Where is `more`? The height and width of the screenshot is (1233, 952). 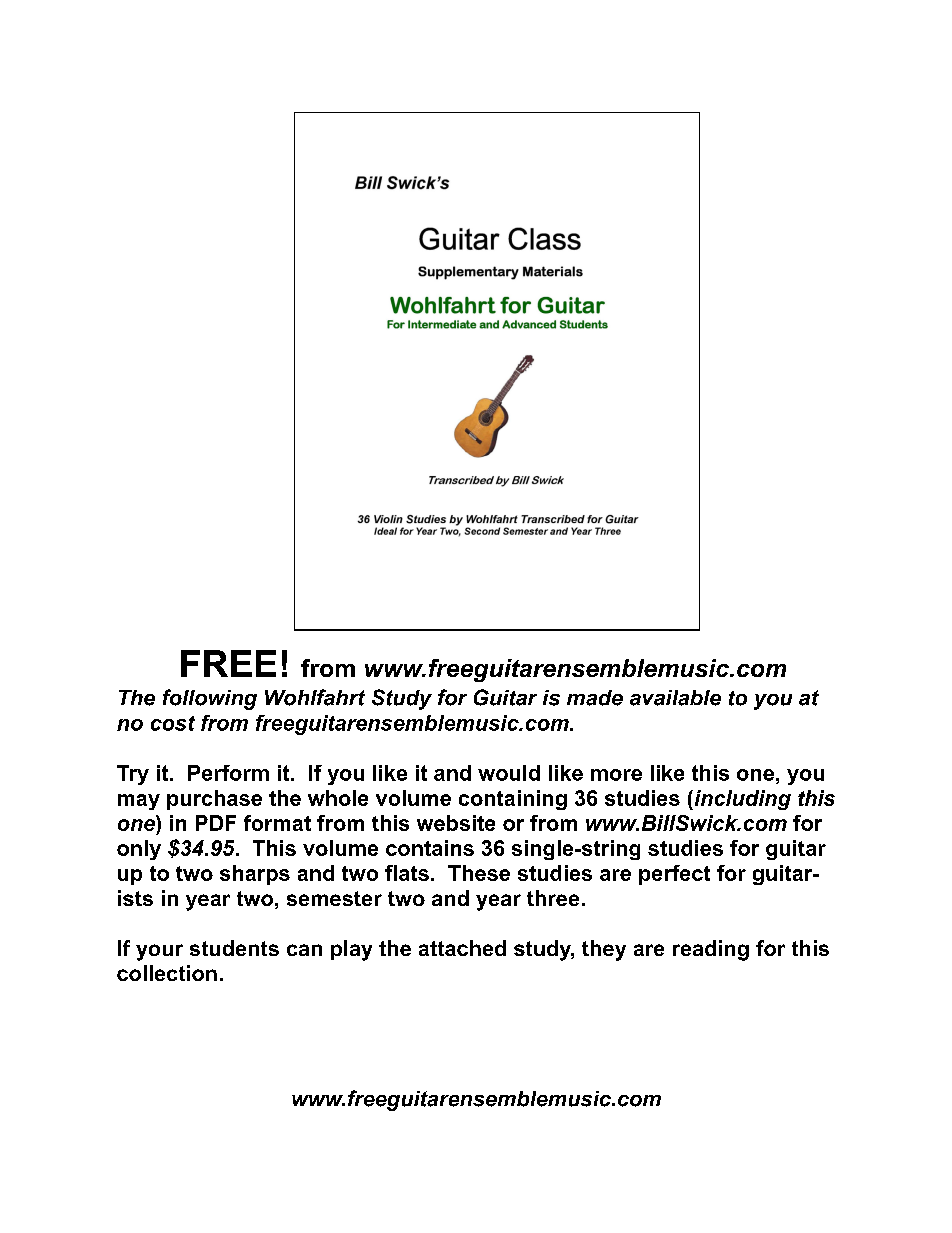
more is located at coordinates (616, 775).
